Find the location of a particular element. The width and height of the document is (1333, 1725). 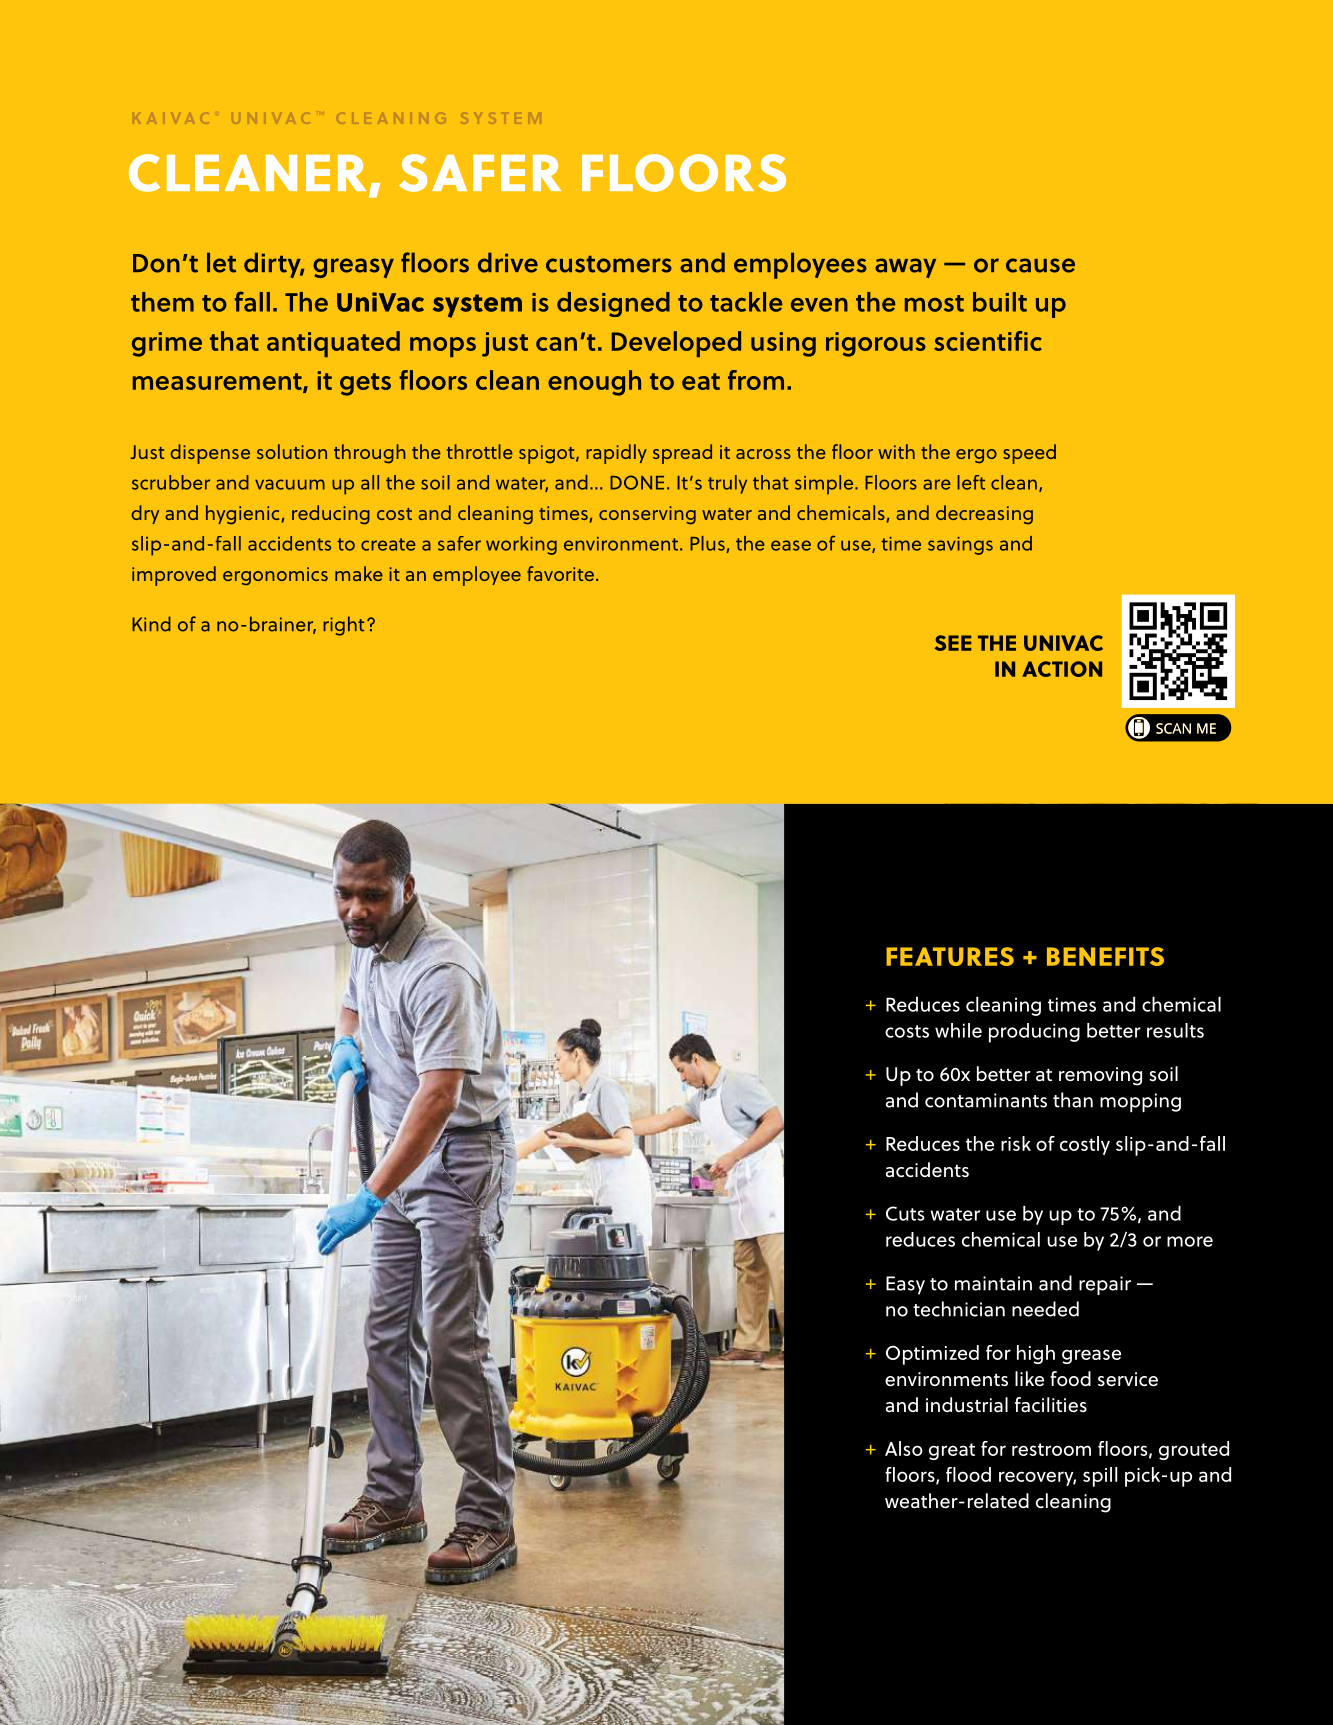

FEATURES is located at coordinates (950, 956).
